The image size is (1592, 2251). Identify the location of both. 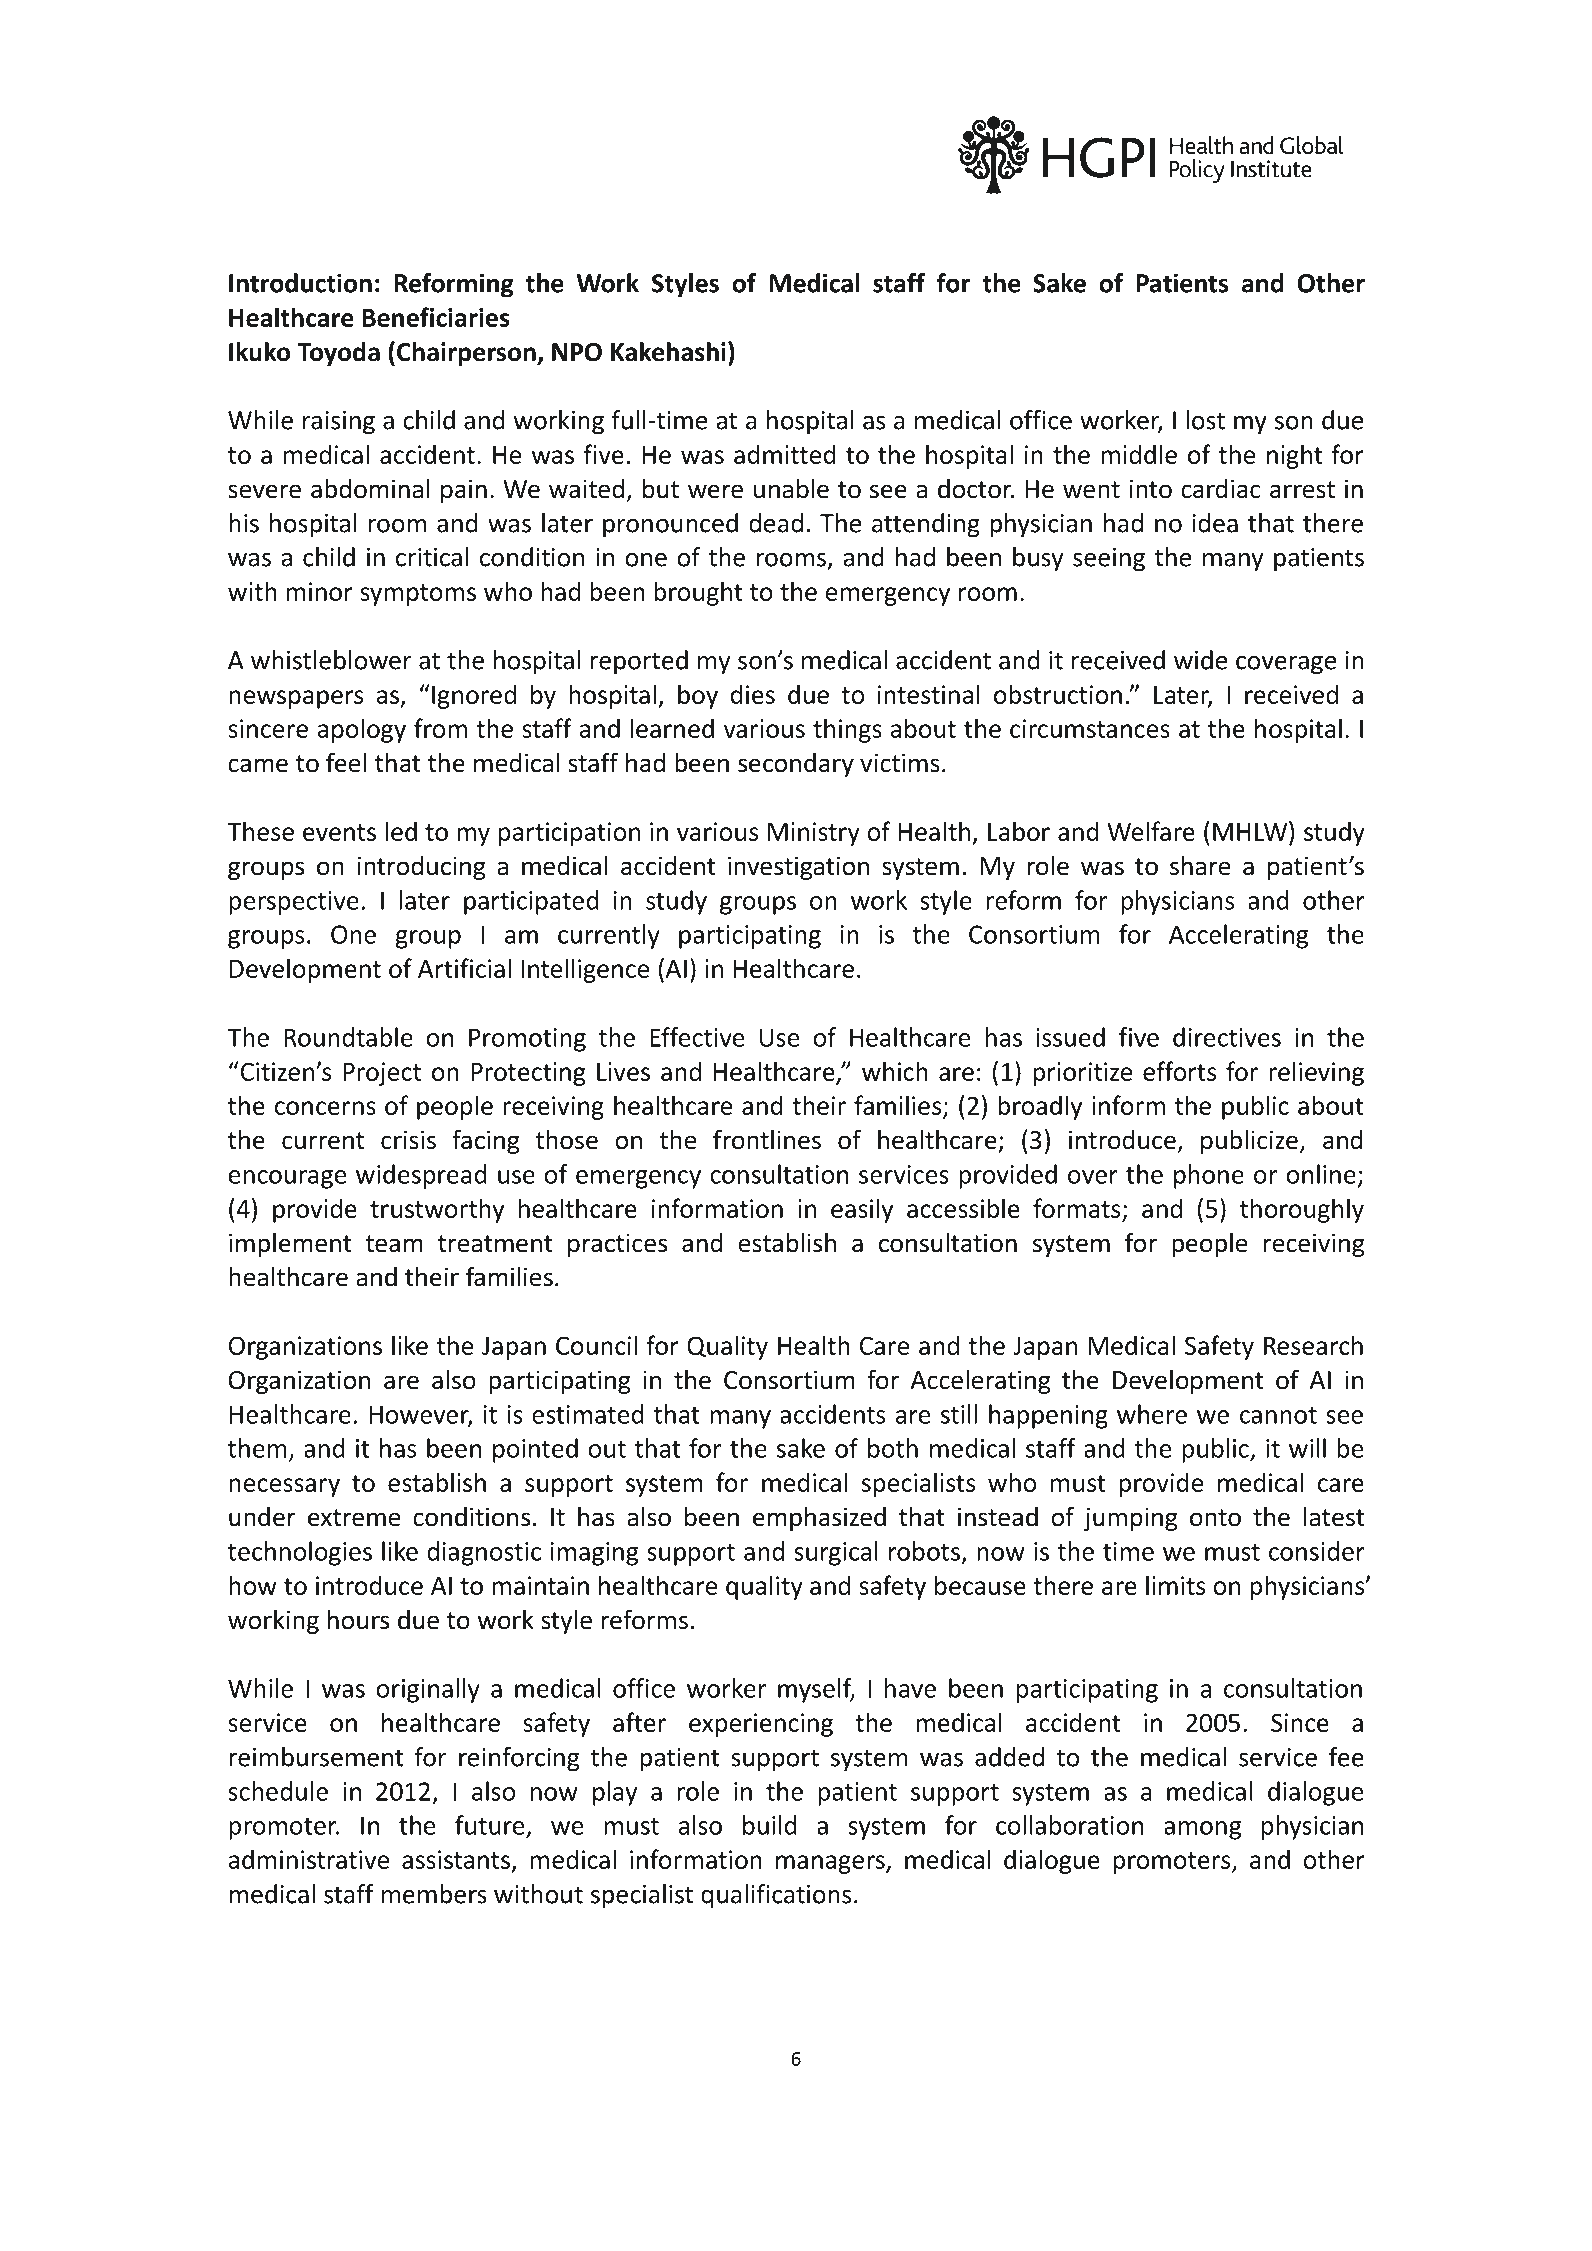
(893, 1448).
